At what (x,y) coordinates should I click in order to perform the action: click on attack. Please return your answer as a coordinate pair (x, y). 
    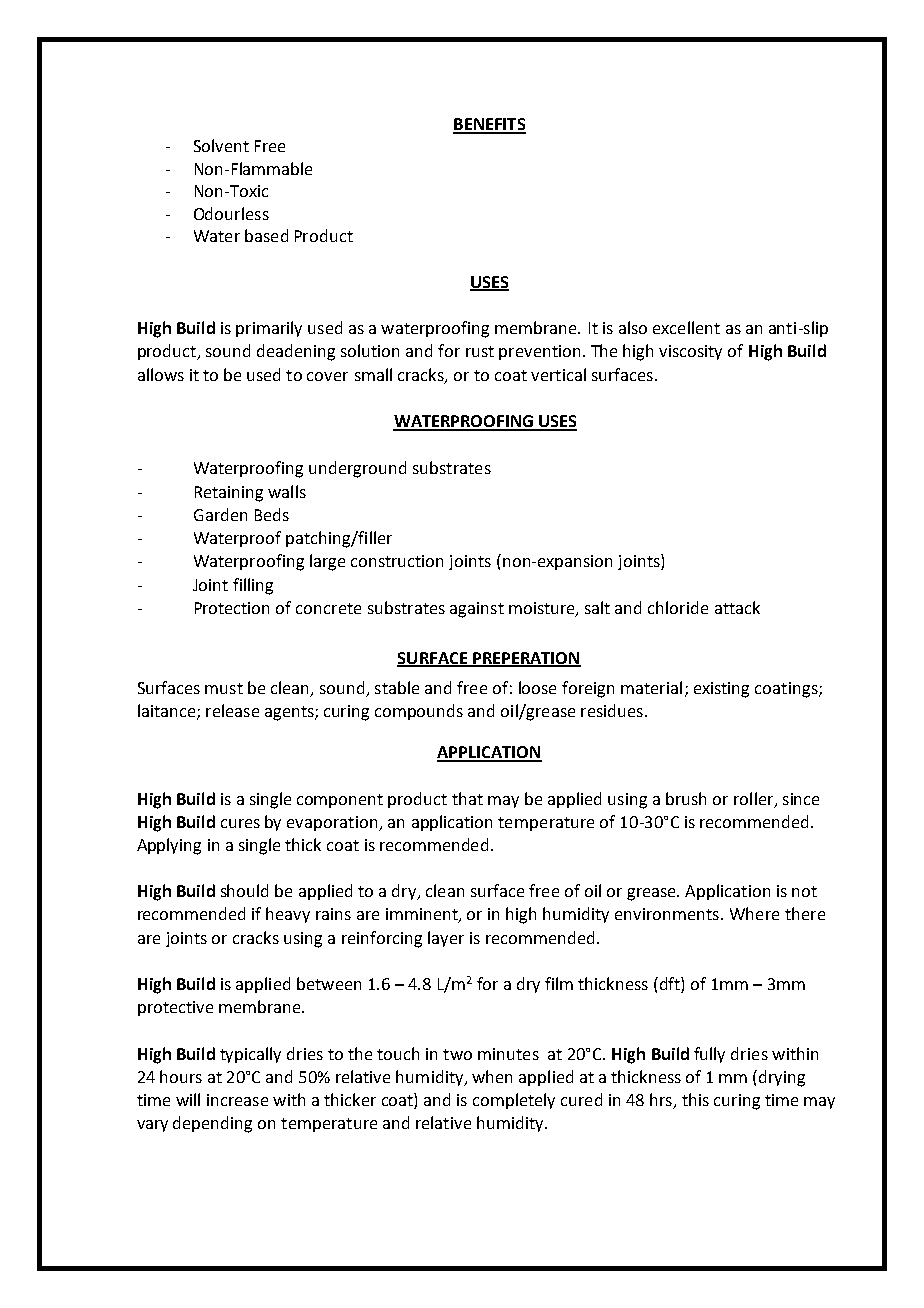
    Looking at the image, I should click on (737, 607).
